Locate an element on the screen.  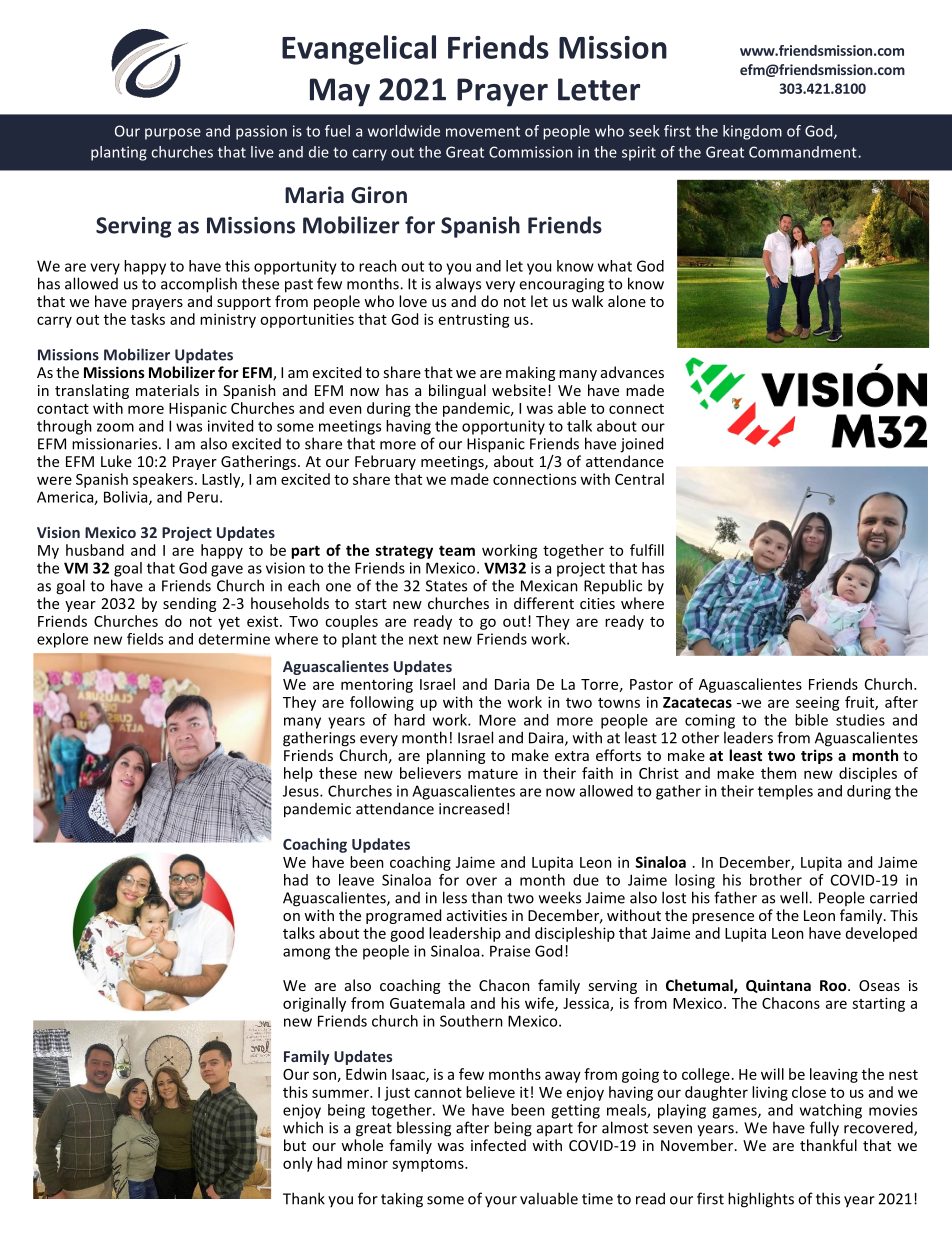
movement is located at coordinates (483, 131).
